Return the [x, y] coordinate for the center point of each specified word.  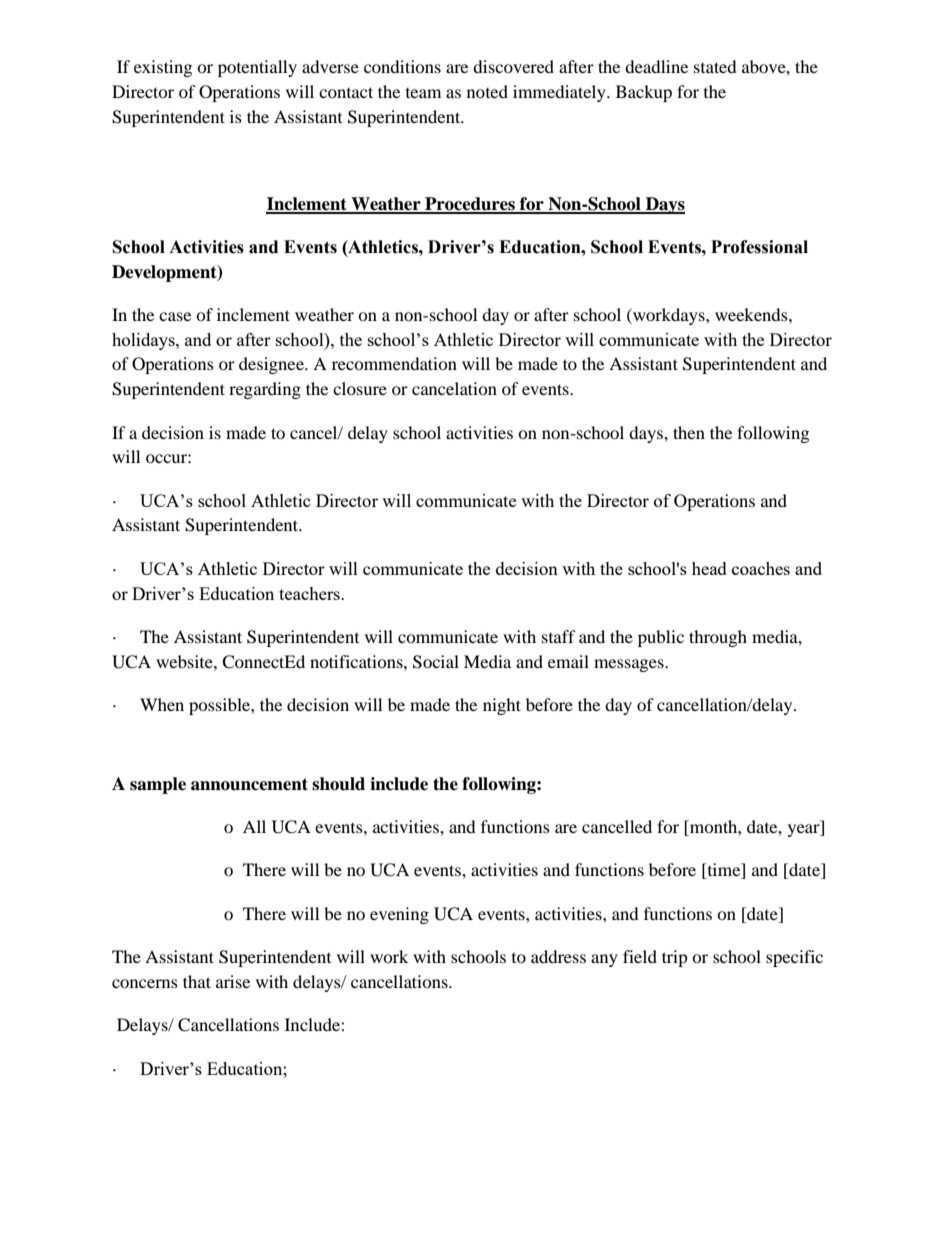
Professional [759, 247]
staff [559, 636]
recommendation [394, 363]
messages [630, 665]
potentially [257, 68]
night [502, 706]
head [709, 568]
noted [487, 91]
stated [715, 66]
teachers [310, 593]
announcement [249, 784]
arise [233, 981]
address [558, 956]
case [175, 316]
